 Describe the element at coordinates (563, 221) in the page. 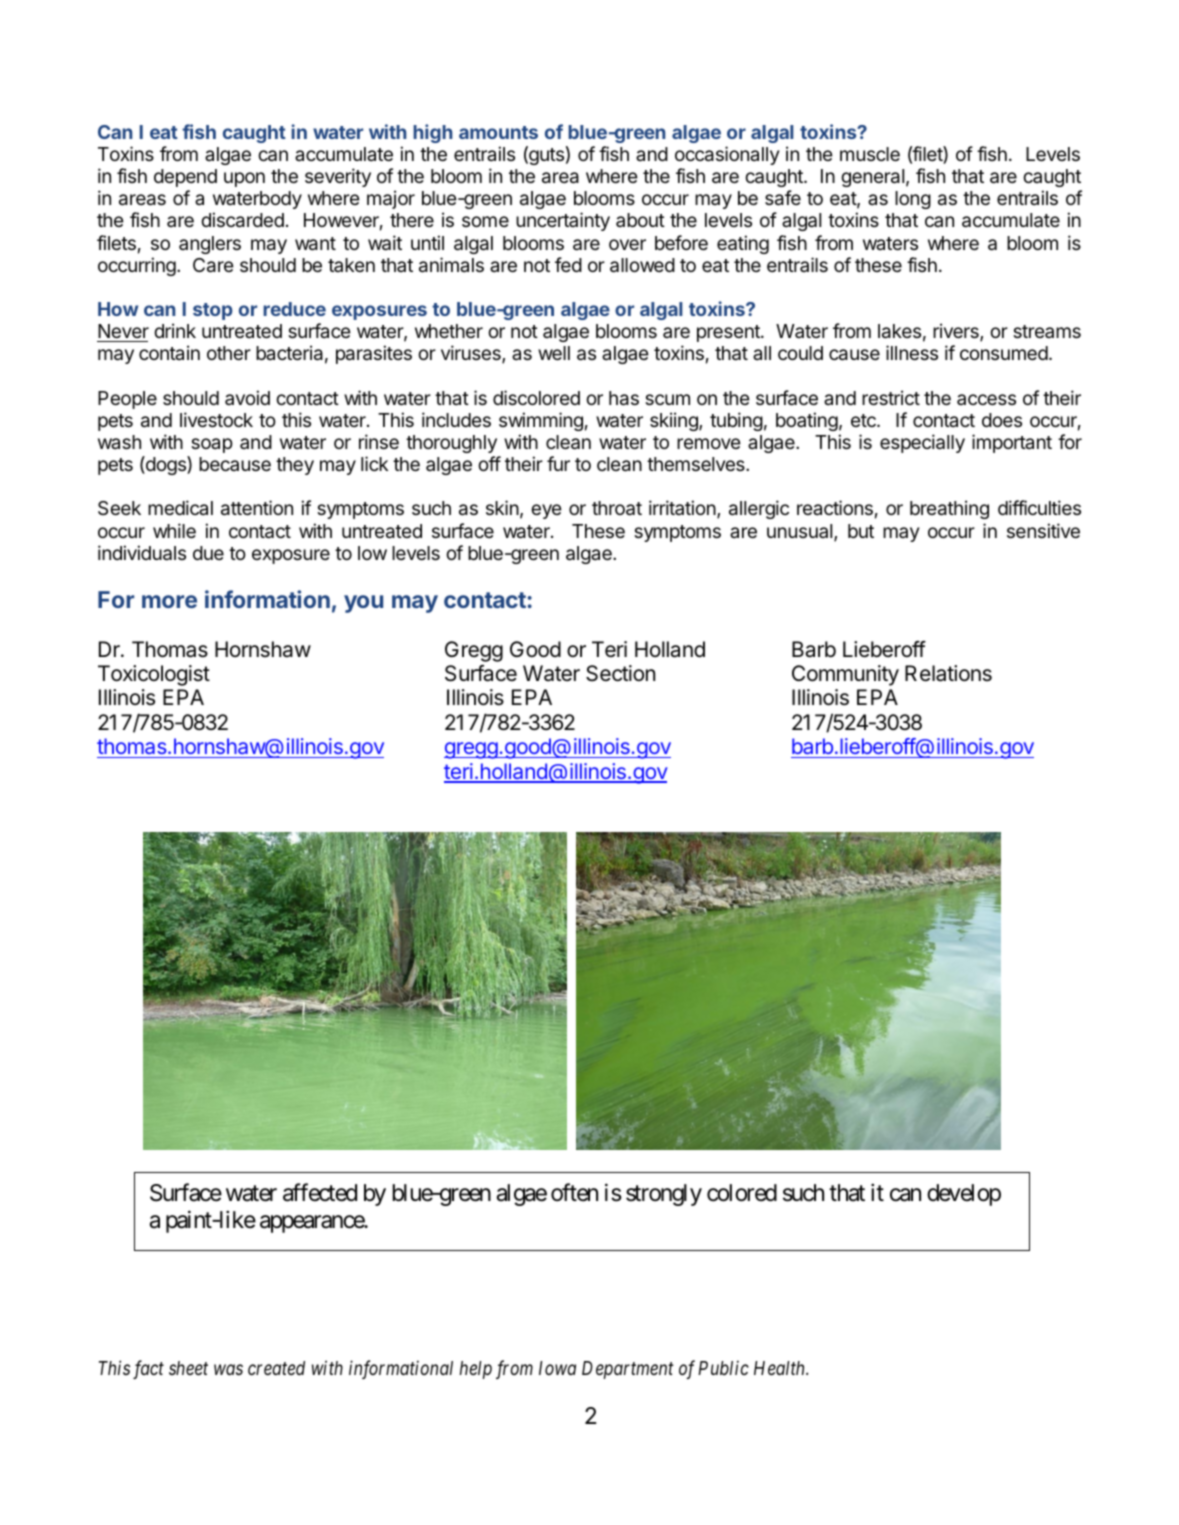

I see `uncertainty` at that location.
